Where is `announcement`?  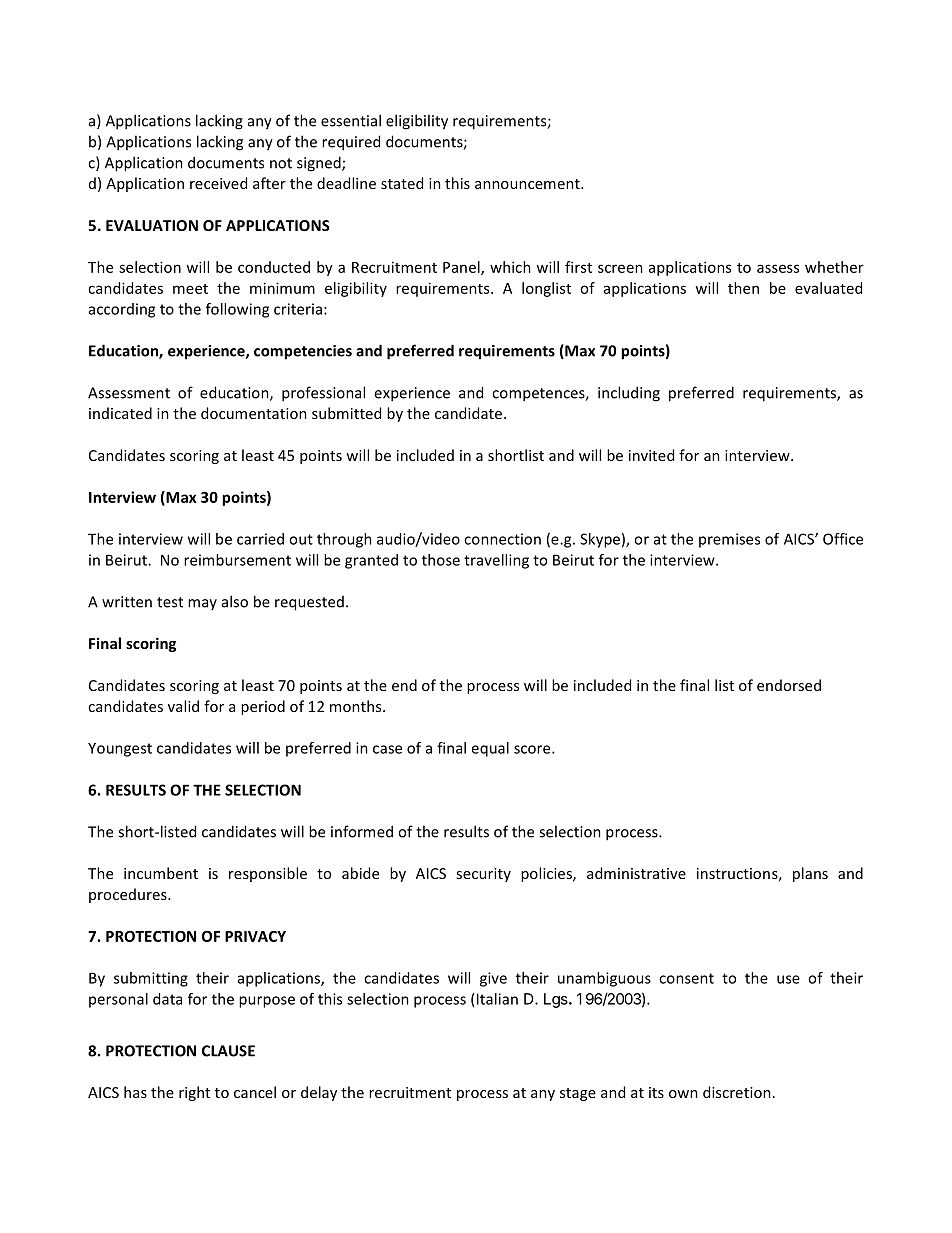
announcement is located at coordinates (528, 184).
